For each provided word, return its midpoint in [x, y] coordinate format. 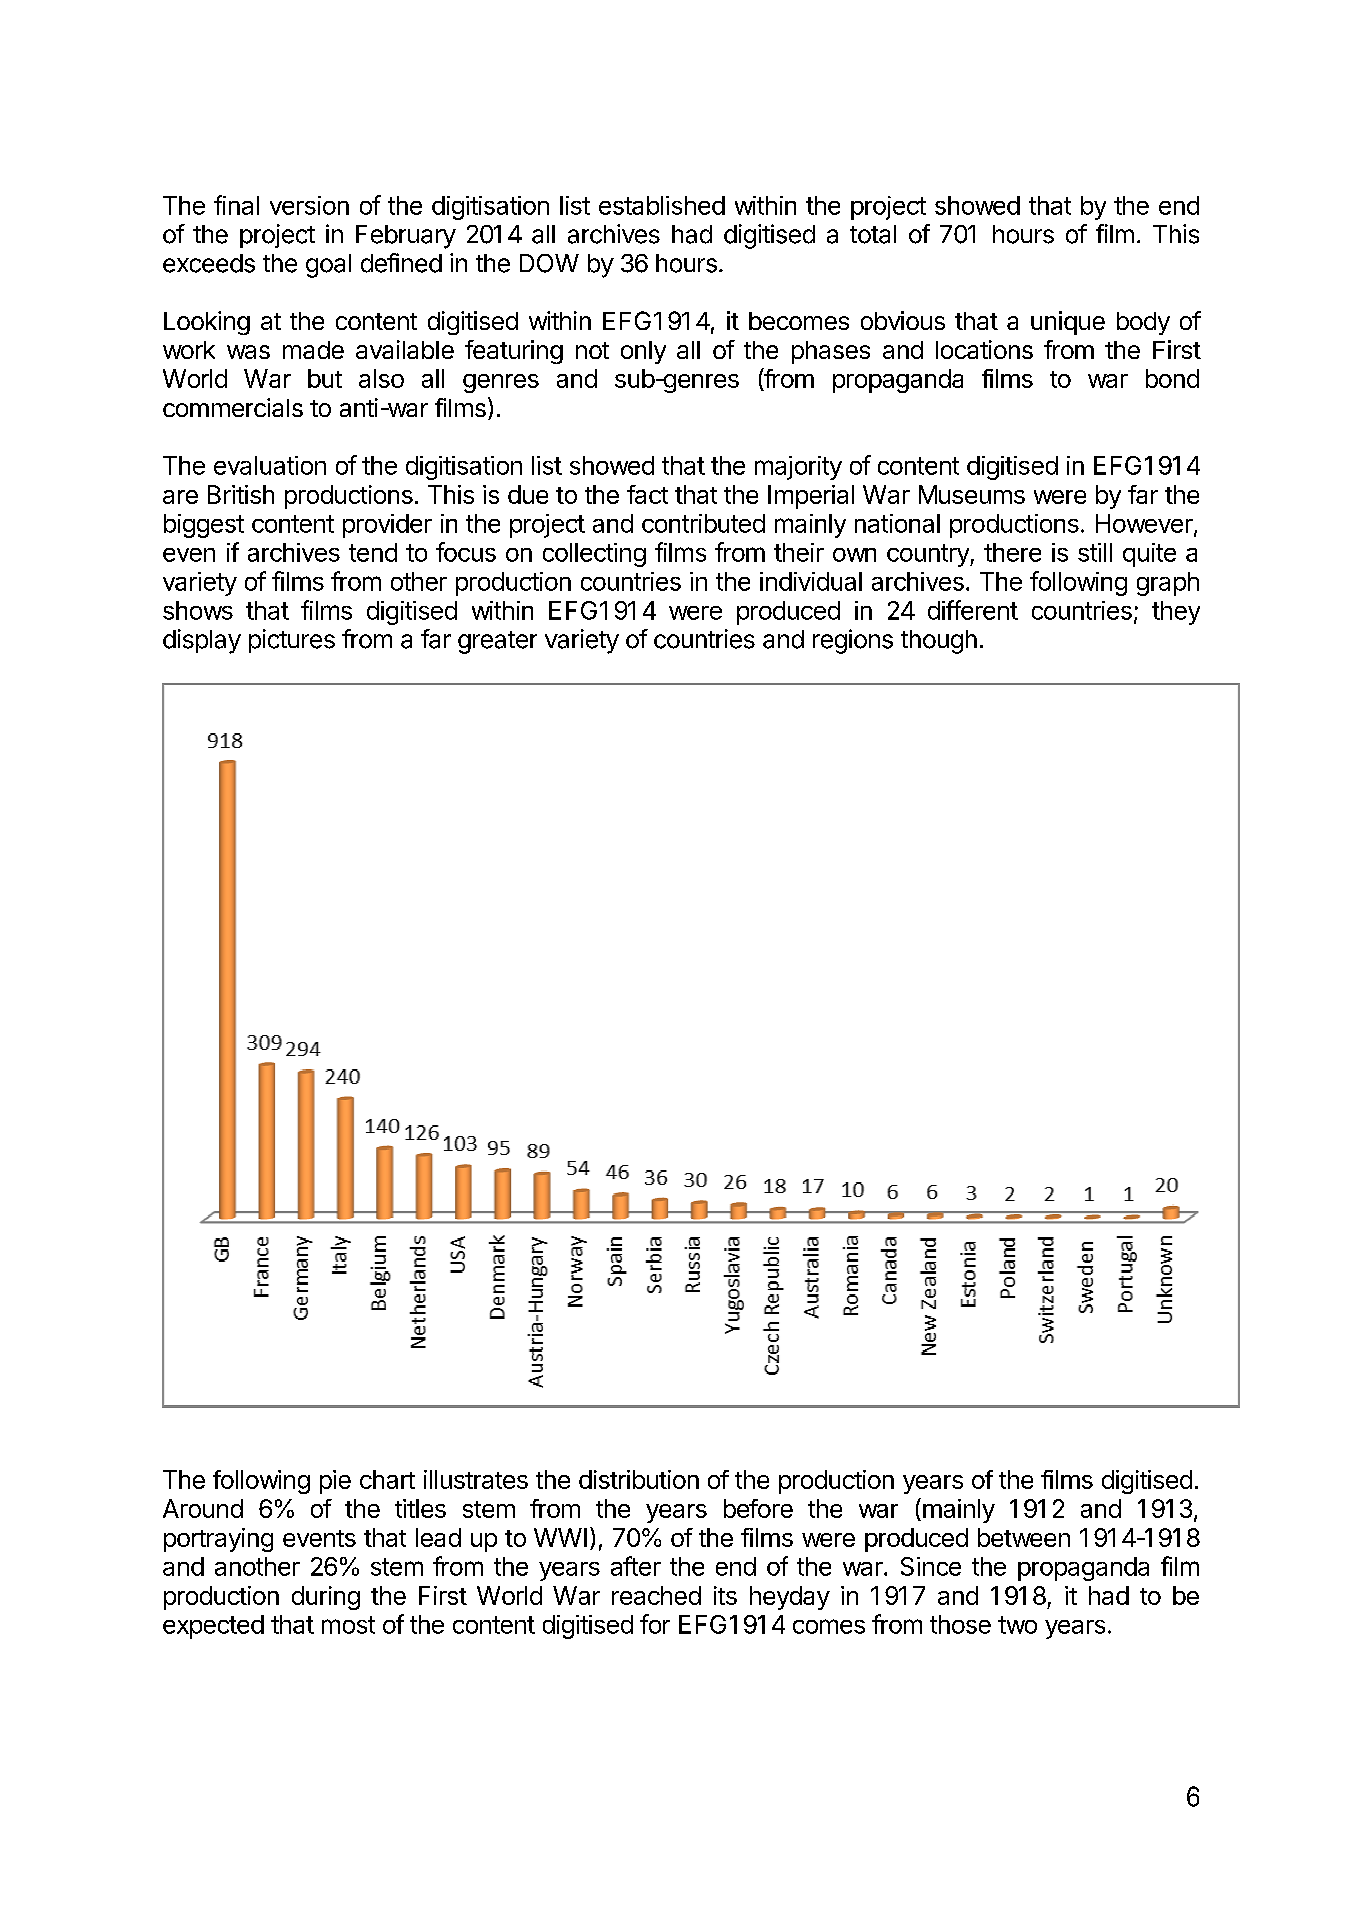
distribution [639, 1479]
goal [328, 266]
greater [497, 642]
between [1024, 1537]
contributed [703, 523]
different [973, 610]
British [241, 494]
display [202, 641]
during [326, 1598]
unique [1068, 323]
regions [853, 641]
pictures [292, 641]
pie [335, 1482]
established [662, 205]
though [939, 642]
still [1095, 552]
